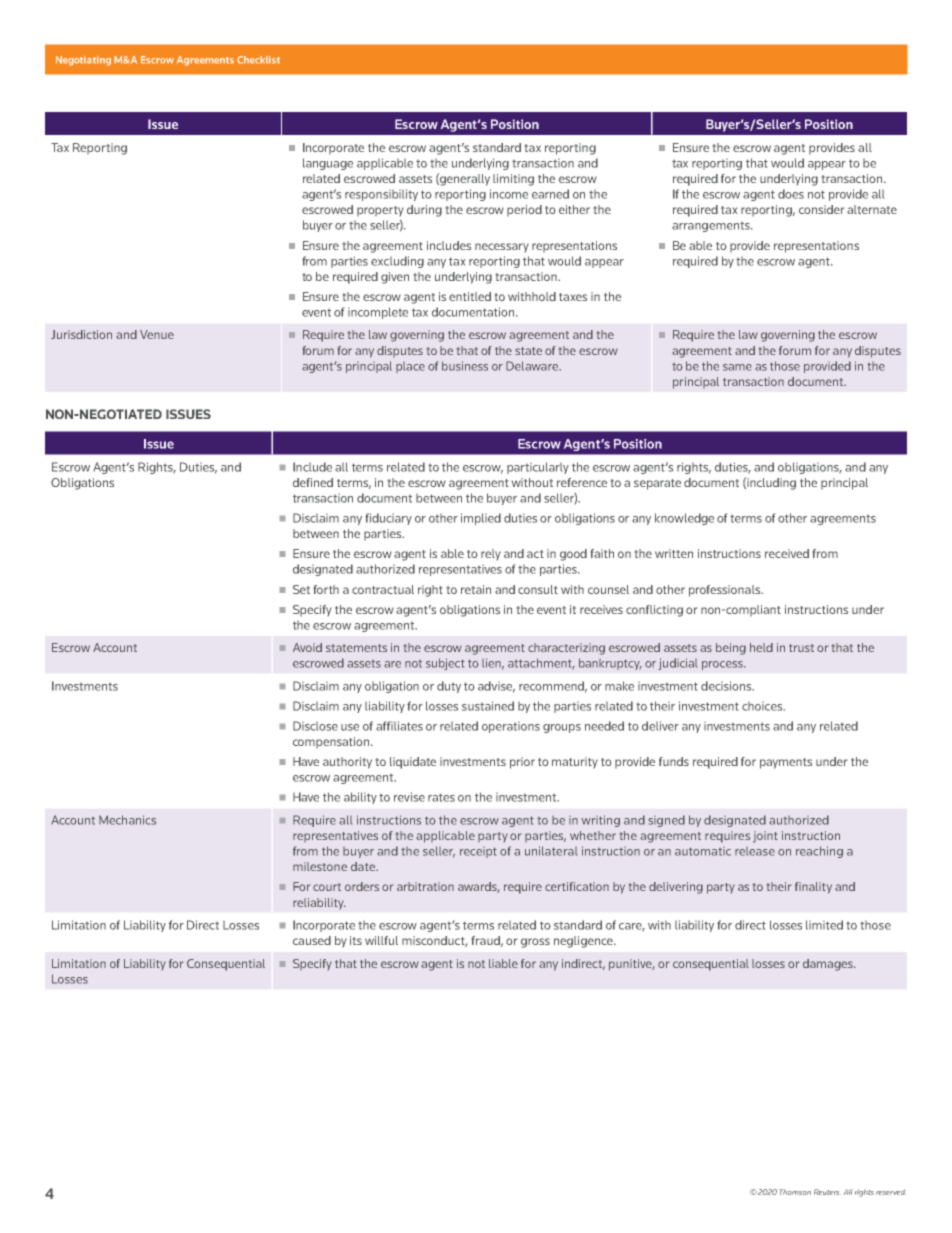 The width and height of the screenshot is (952, 1233). I want to click on received, so click(787, 553).
